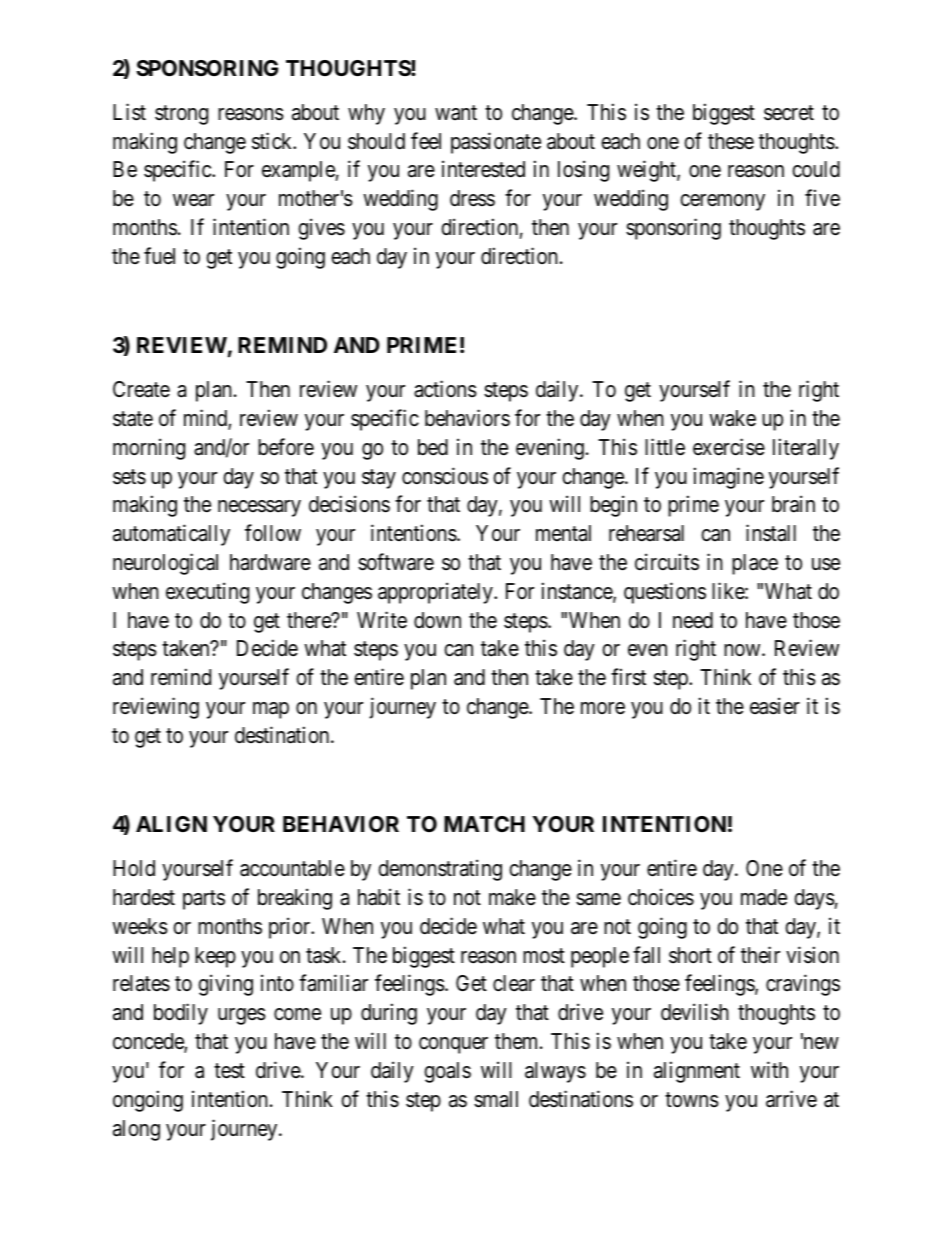 The image size is (952, 1233). What do you see at coordinates (729, 447) in the image?
I see `exercise` at bounding box center [729, 447].
